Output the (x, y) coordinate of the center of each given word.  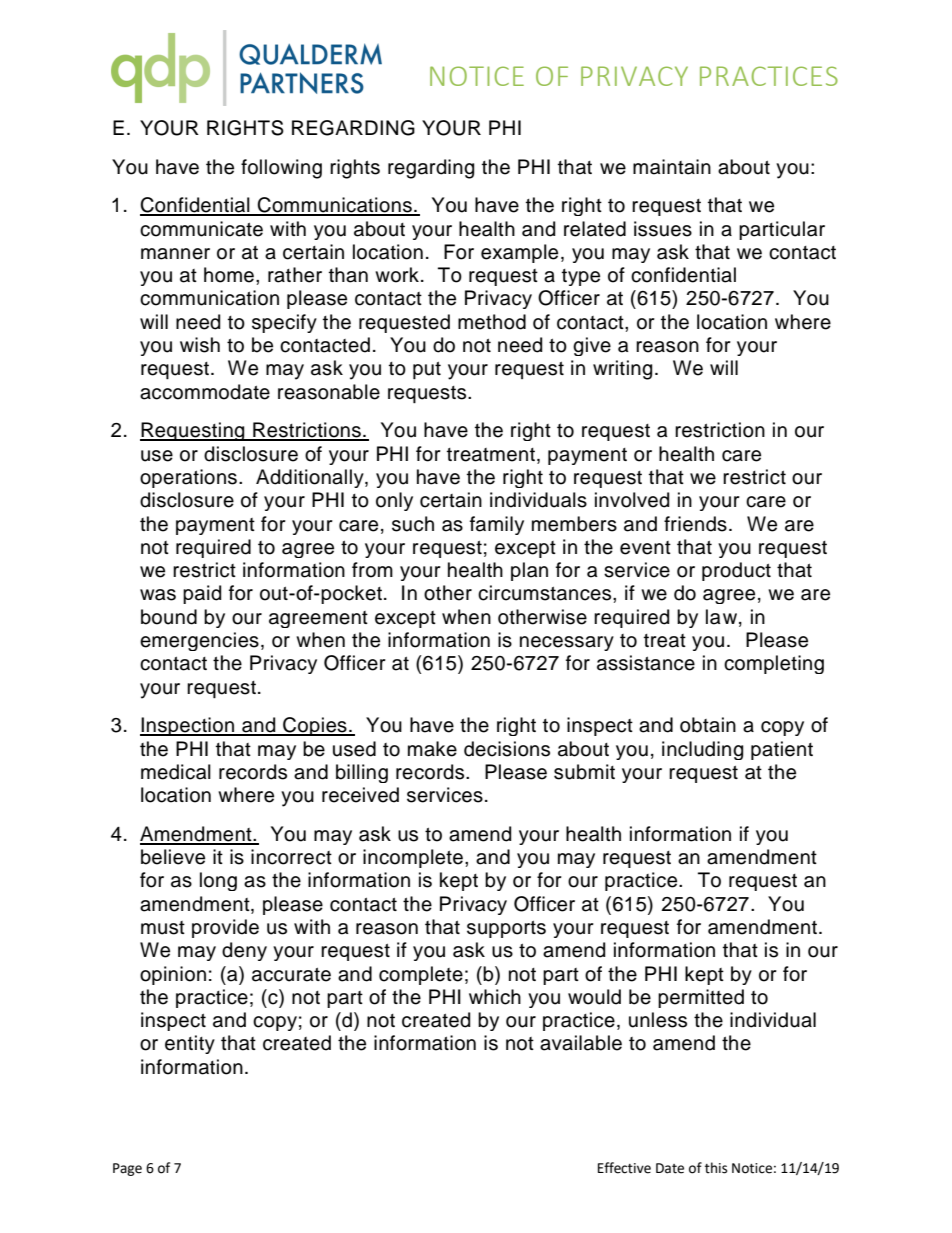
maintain (672, 167)
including (702, 750)
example (519, 253)
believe (173, 857)
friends (695, 524)
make (432, 749)
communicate (201, 229)
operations (188, 478)
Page (127, 1169)
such (413, 524)
